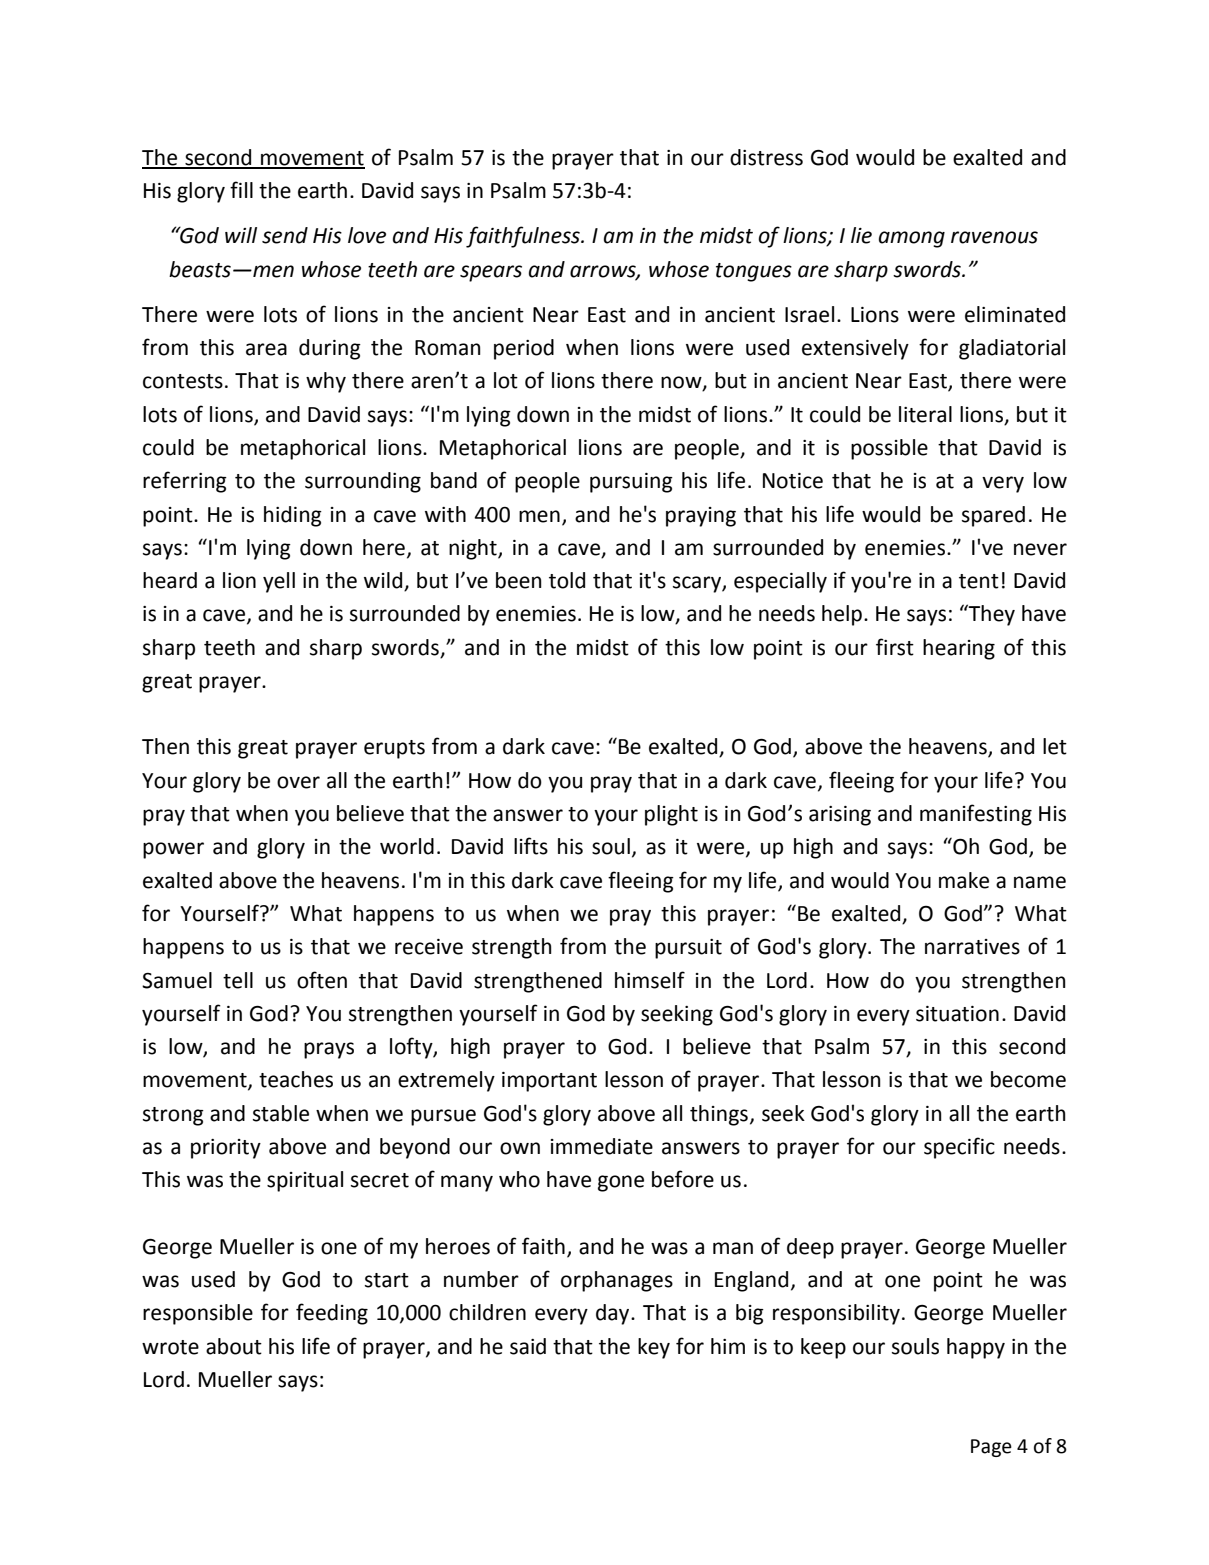  What do you see at coordinates (671, 815) in the document?
I see `plight` at bounding box center [671, 815].
